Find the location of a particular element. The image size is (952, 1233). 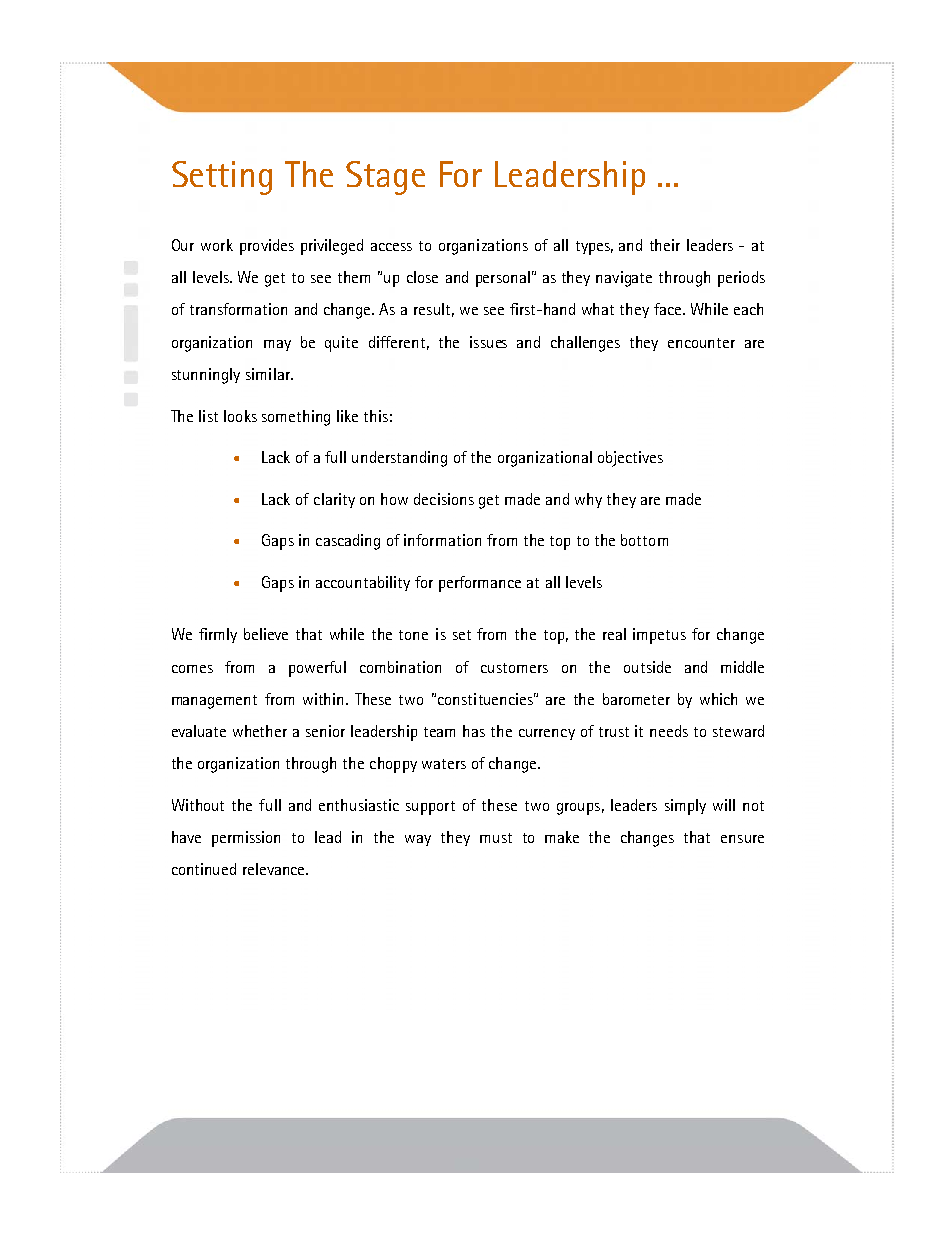

information is located at coordinates (442, 540).
